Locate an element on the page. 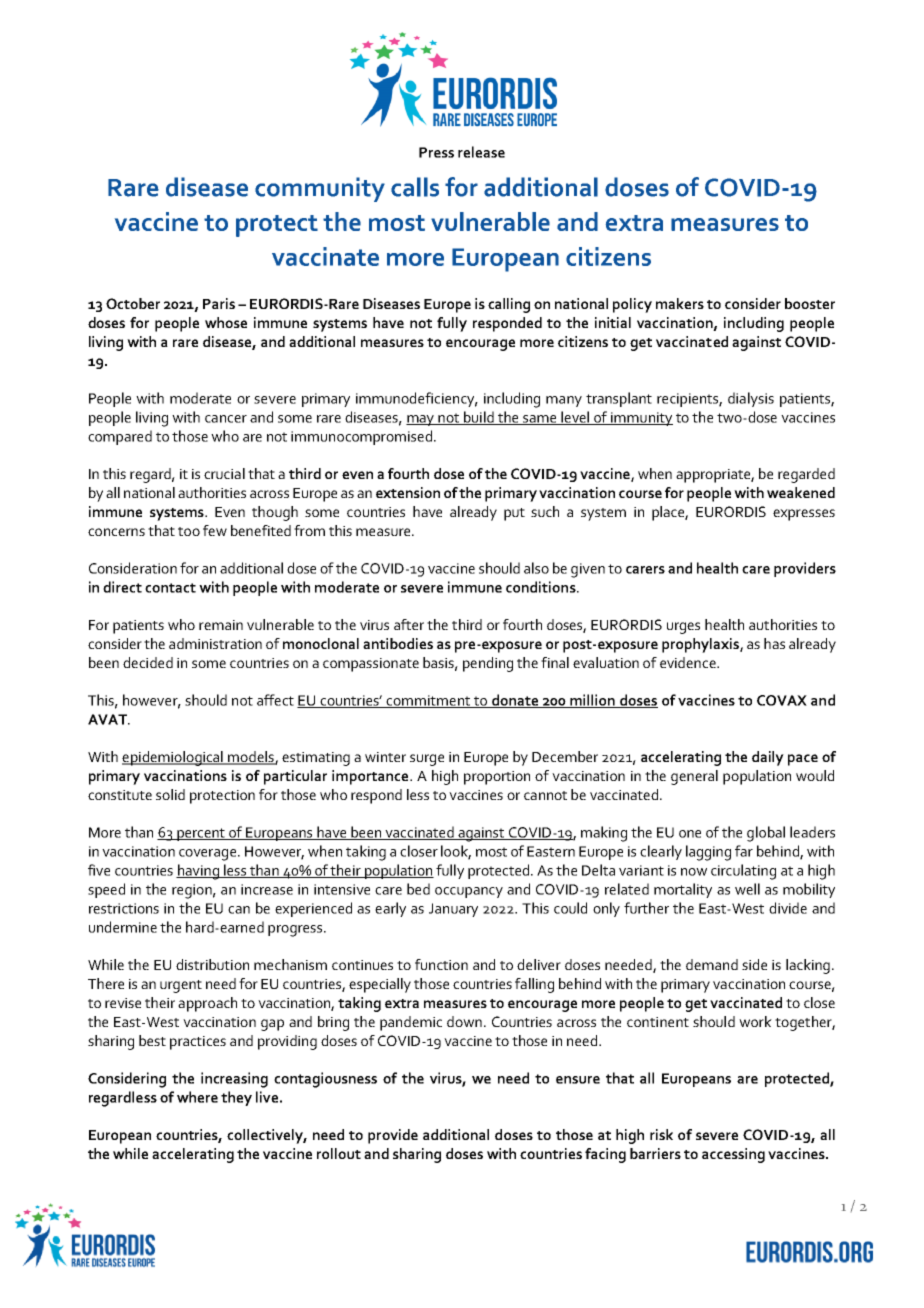 The height and width of the image is (1308, 924). community is located at coordinates (320, 189).
